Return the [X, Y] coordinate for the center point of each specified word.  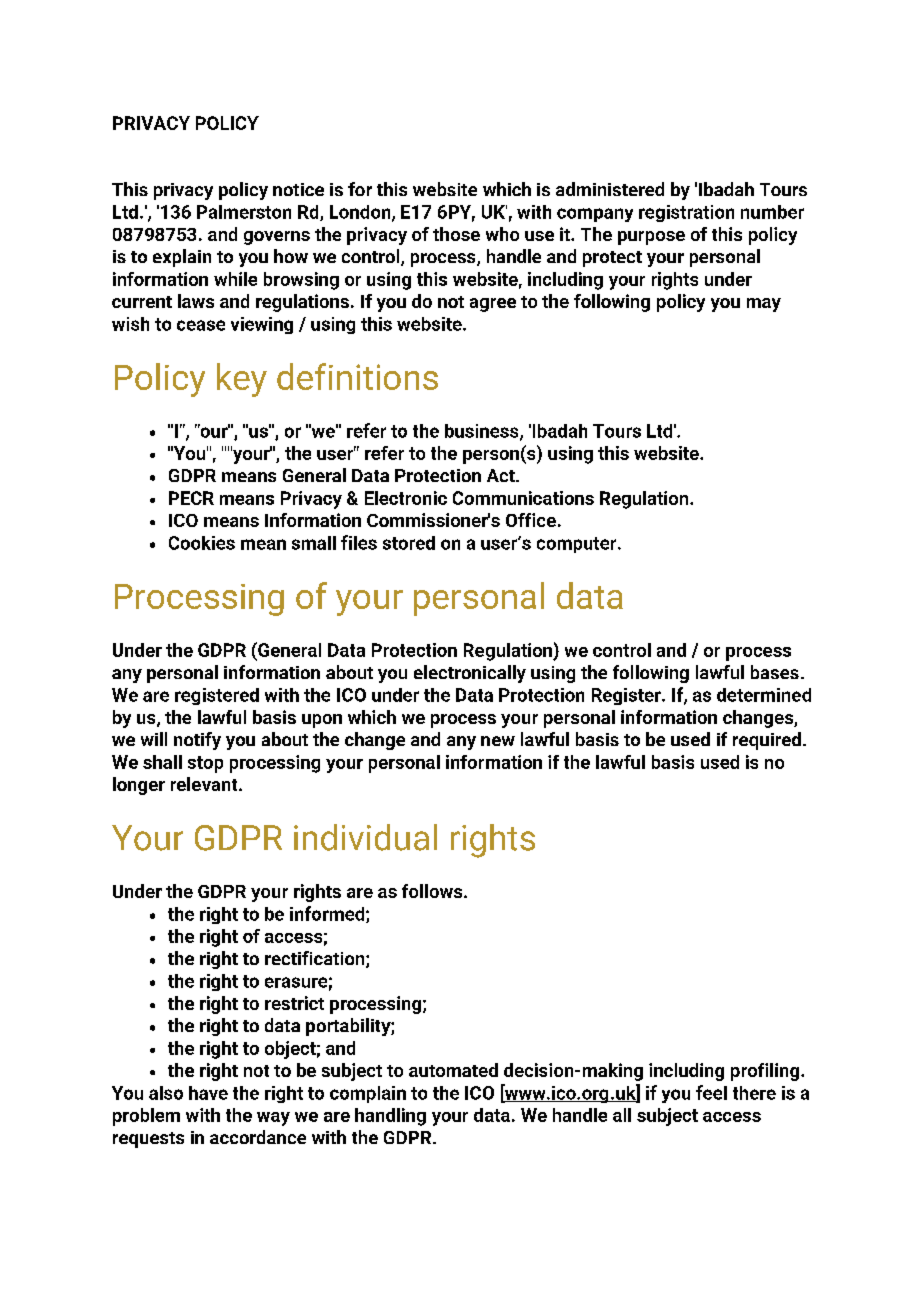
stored [409, 543]
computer [578, 545]
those [456, 234]
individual [365, 837]
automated [453, 1070]
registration [686, 213]
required [767, 741]
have [208, 1093]
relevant [205, 784]
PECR [191, 498]
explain [182, 258]
